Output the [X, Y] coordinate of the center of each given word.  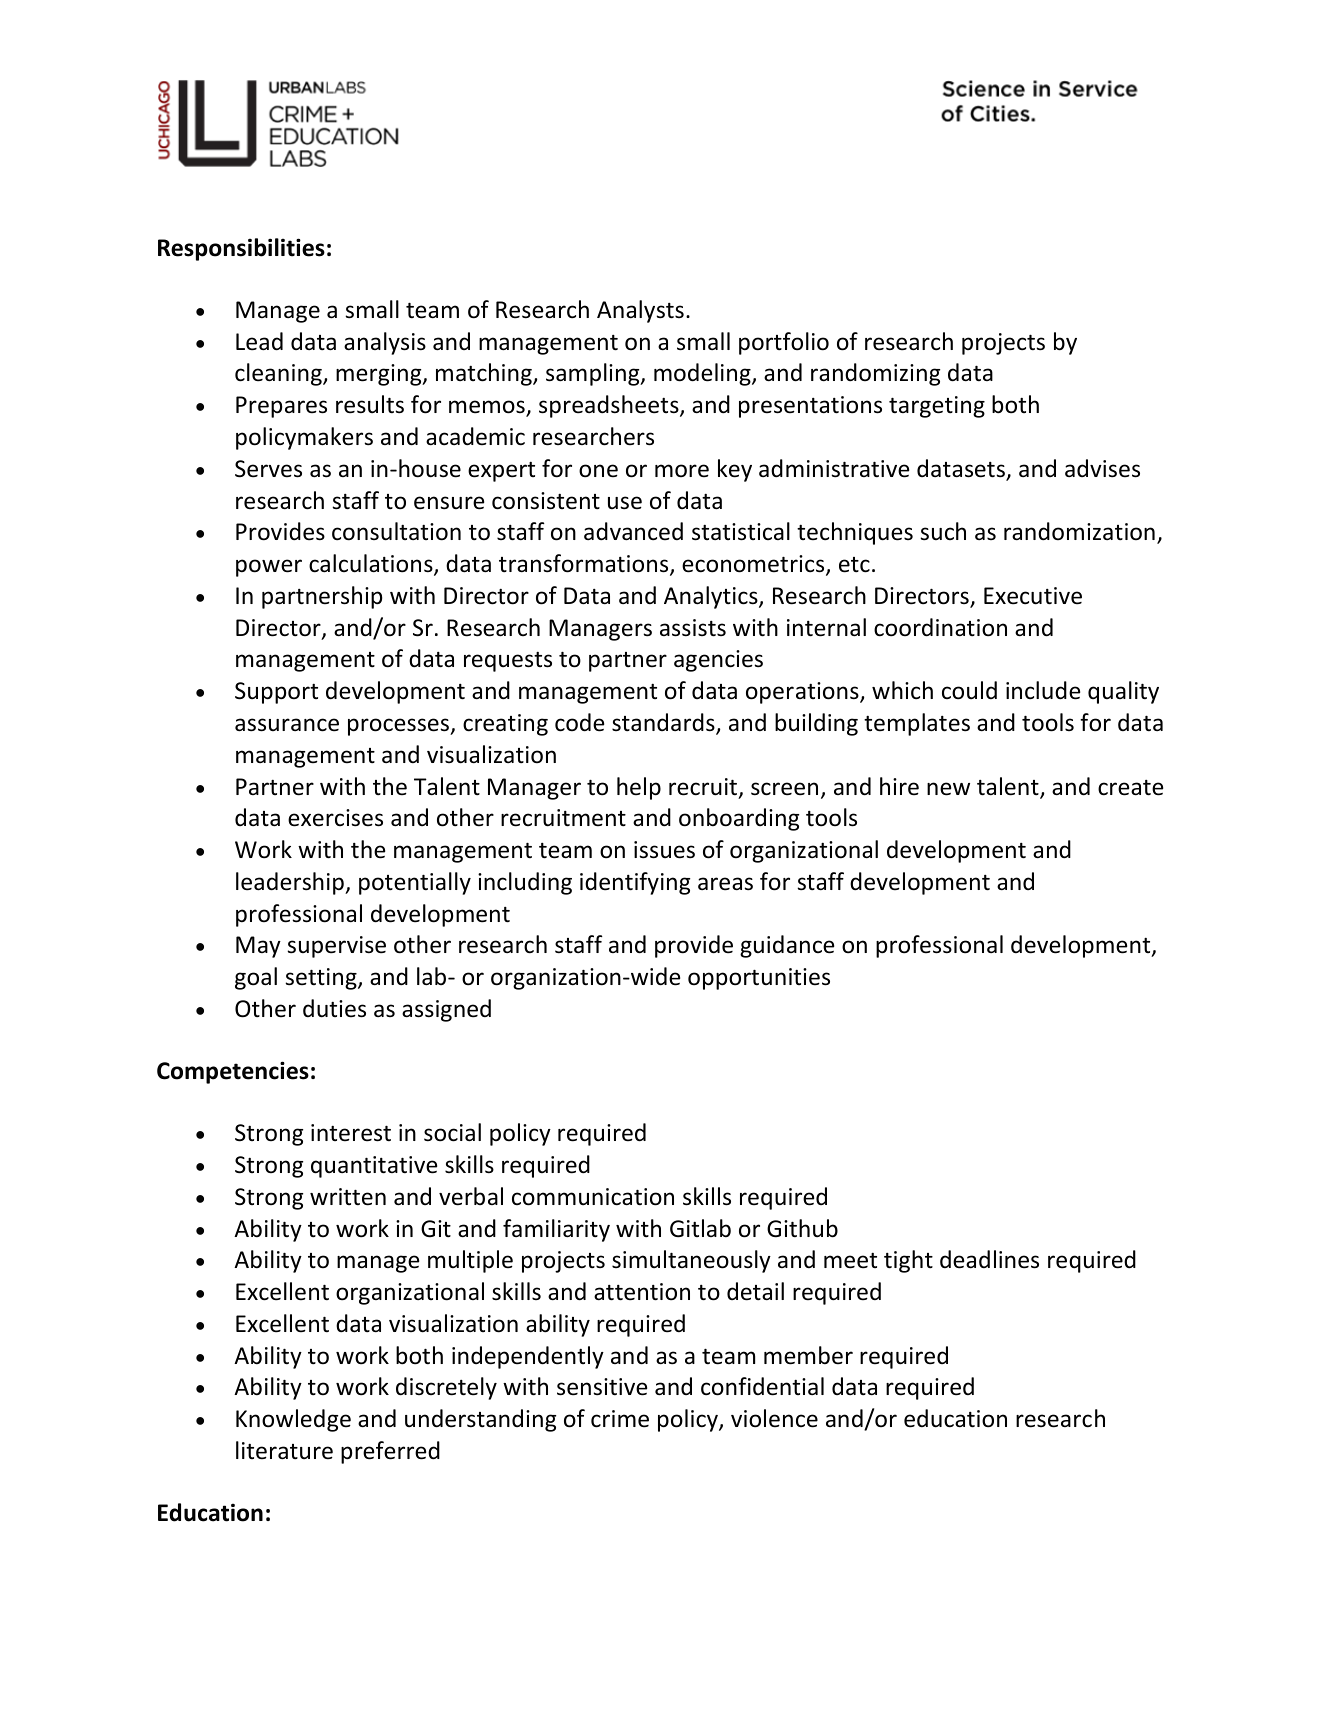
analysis [385, 343]
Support [276, 693]
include [1043, 690]
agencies [718, 661]
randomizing [875, 374]
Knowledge [293, 1420]
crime [620, 1419]
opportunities [759, 979]
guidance [787, 946]
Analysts [640, 311]
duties [334, 1008]
